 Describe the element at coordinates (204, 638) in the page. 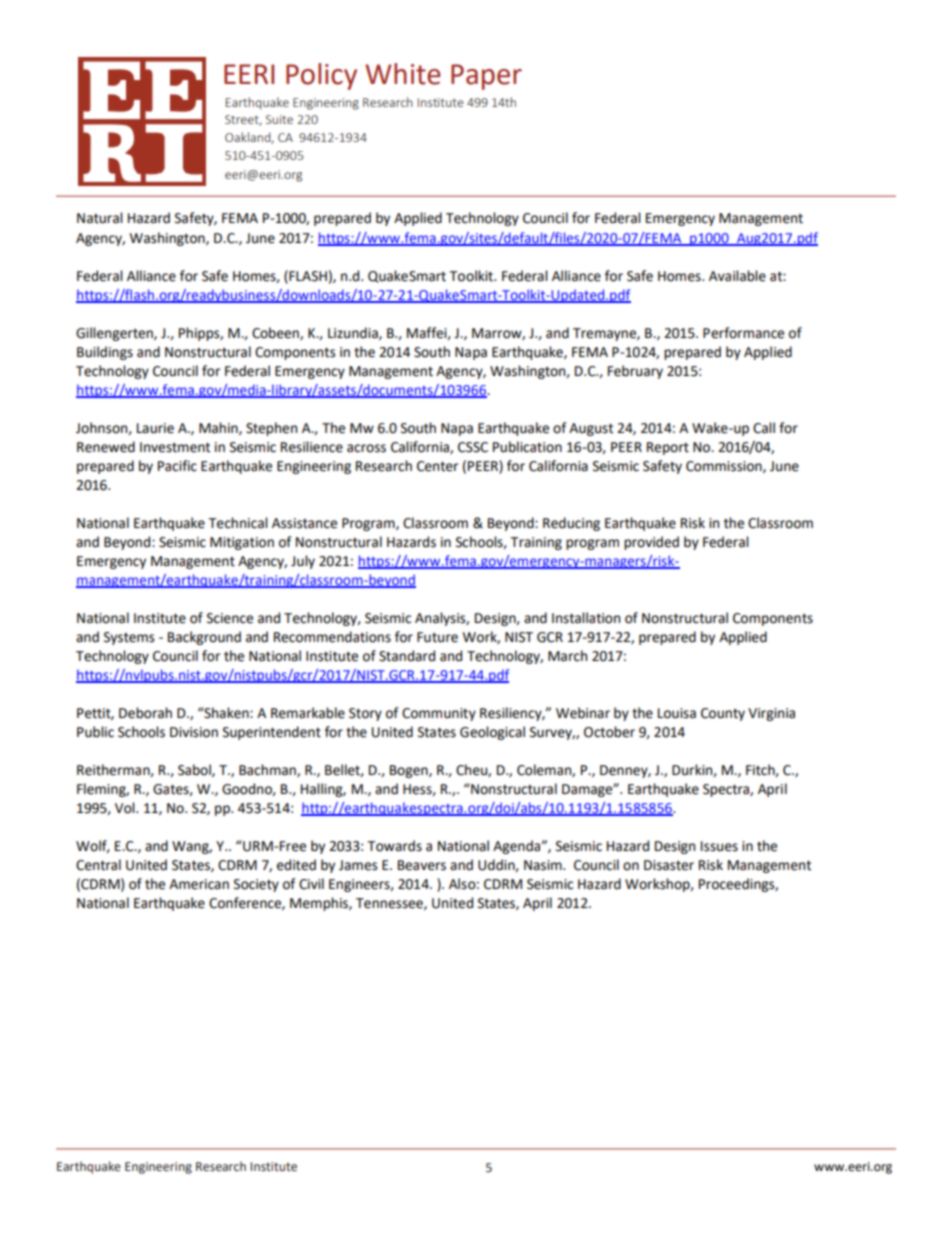

I see `Background` at that location.
